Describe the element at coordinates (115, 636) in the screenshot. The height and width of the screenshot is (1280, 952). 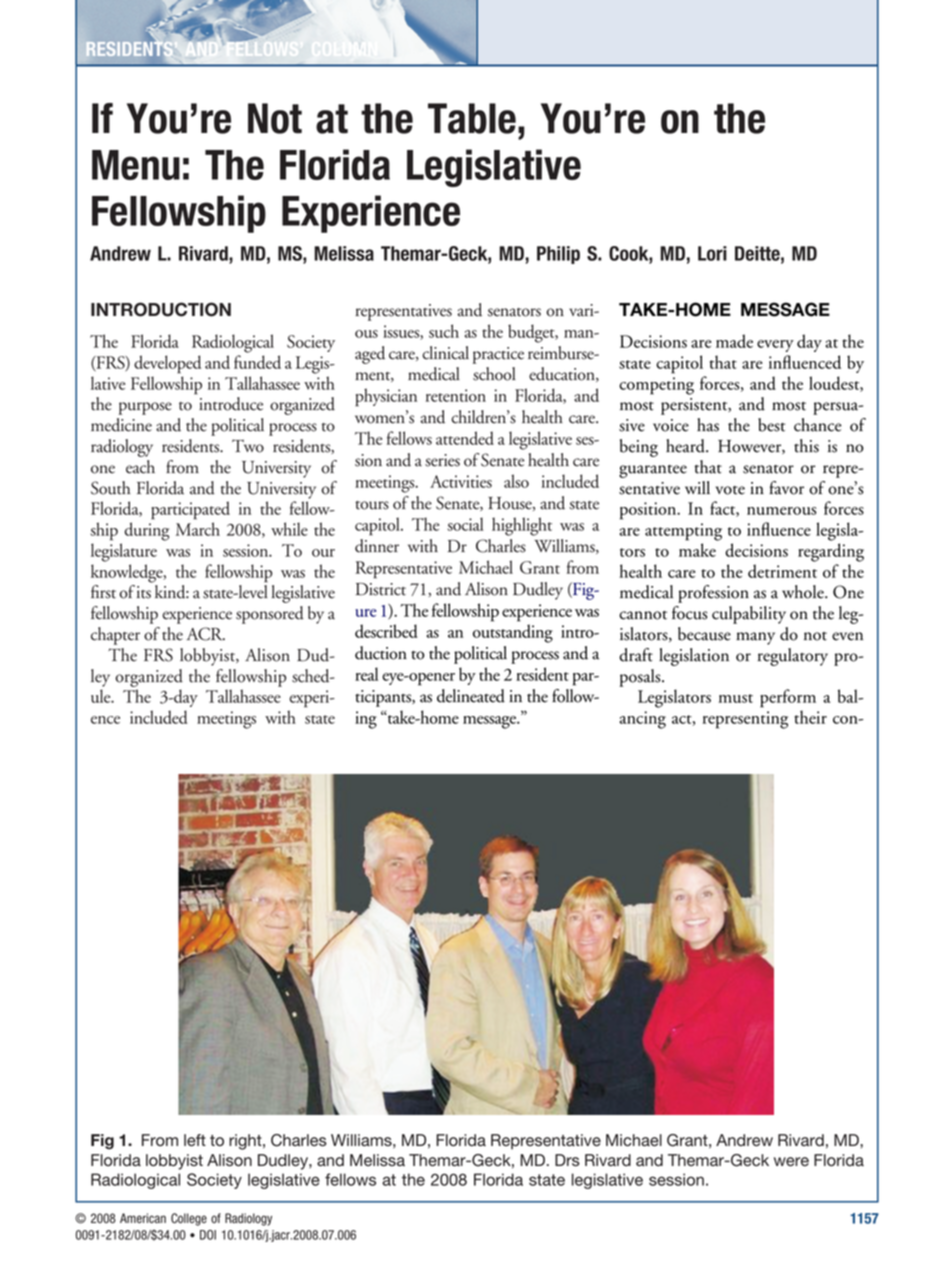
I see `chapter` at that location.
